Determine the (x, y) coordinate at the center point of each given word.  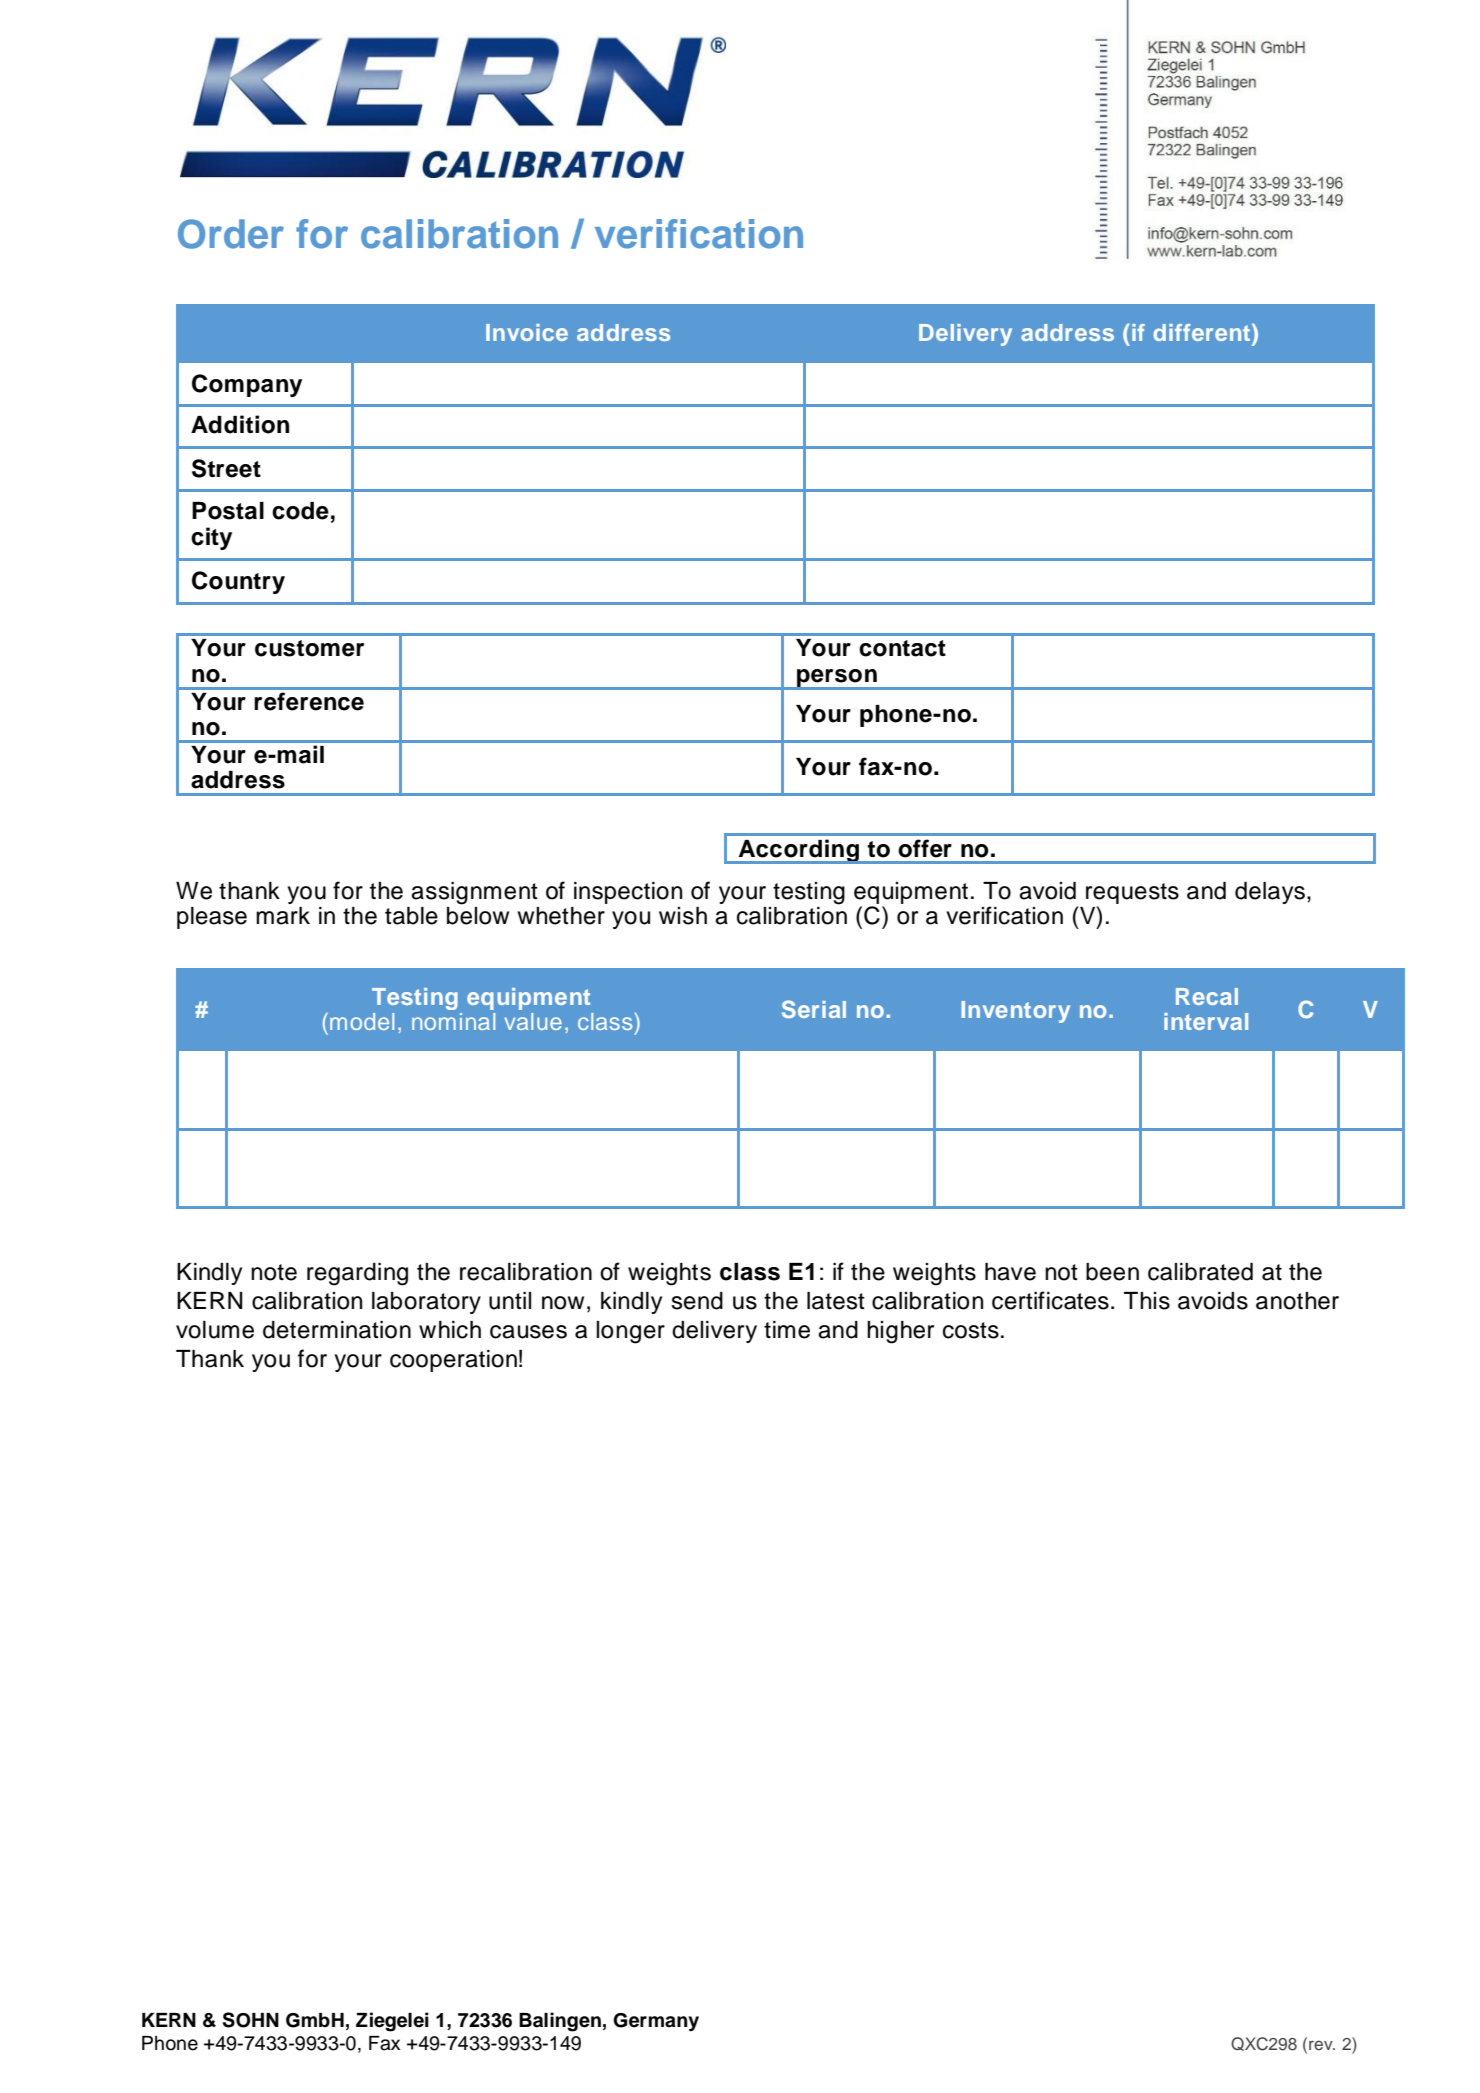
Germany (656, 2022)
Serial (814, 1009)
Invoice (527, 332)
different (1203, 332)
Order (231, 234)
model (362, 1021)
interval (1206, 1021)
